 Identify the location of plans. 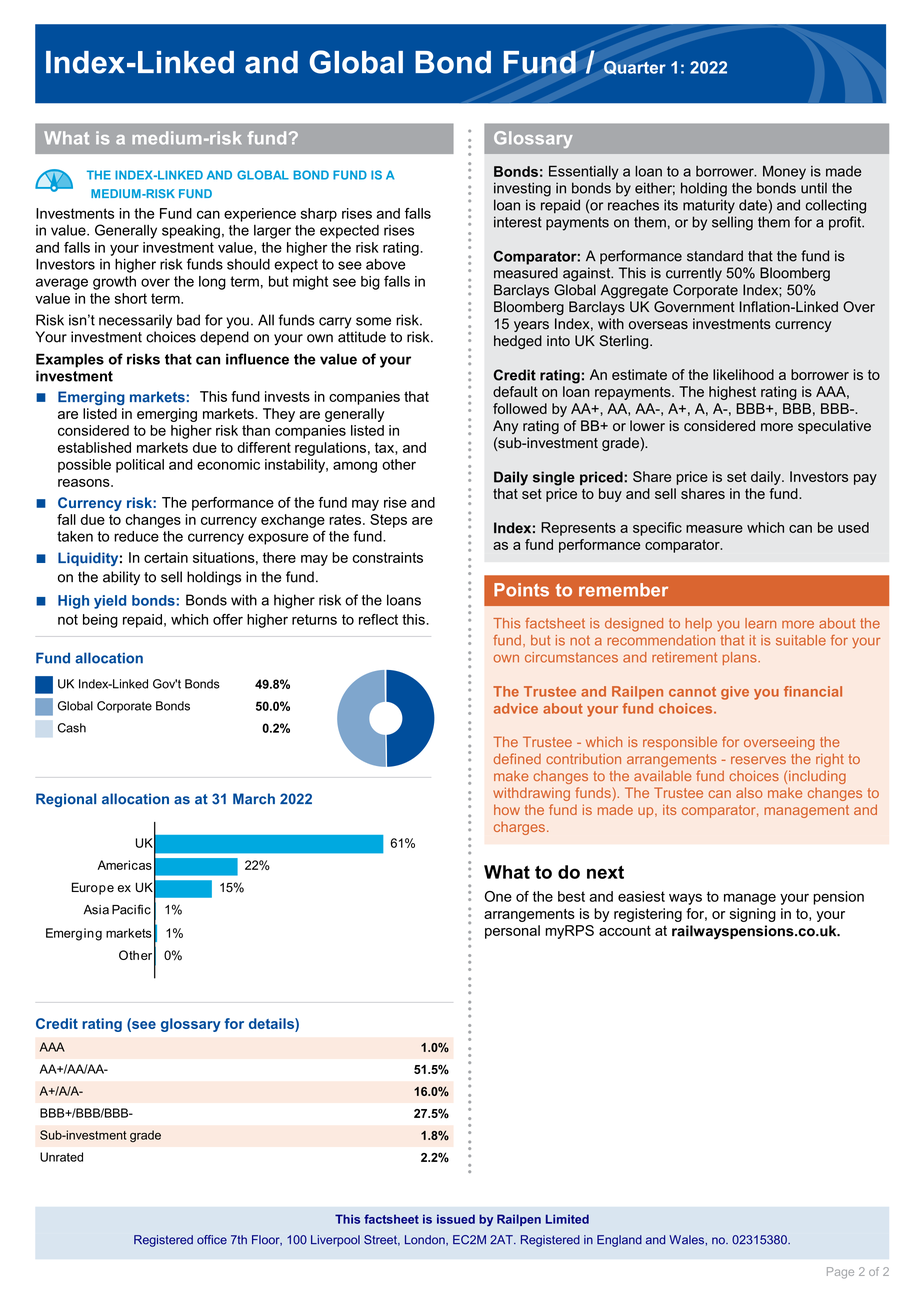
(741, 658).
